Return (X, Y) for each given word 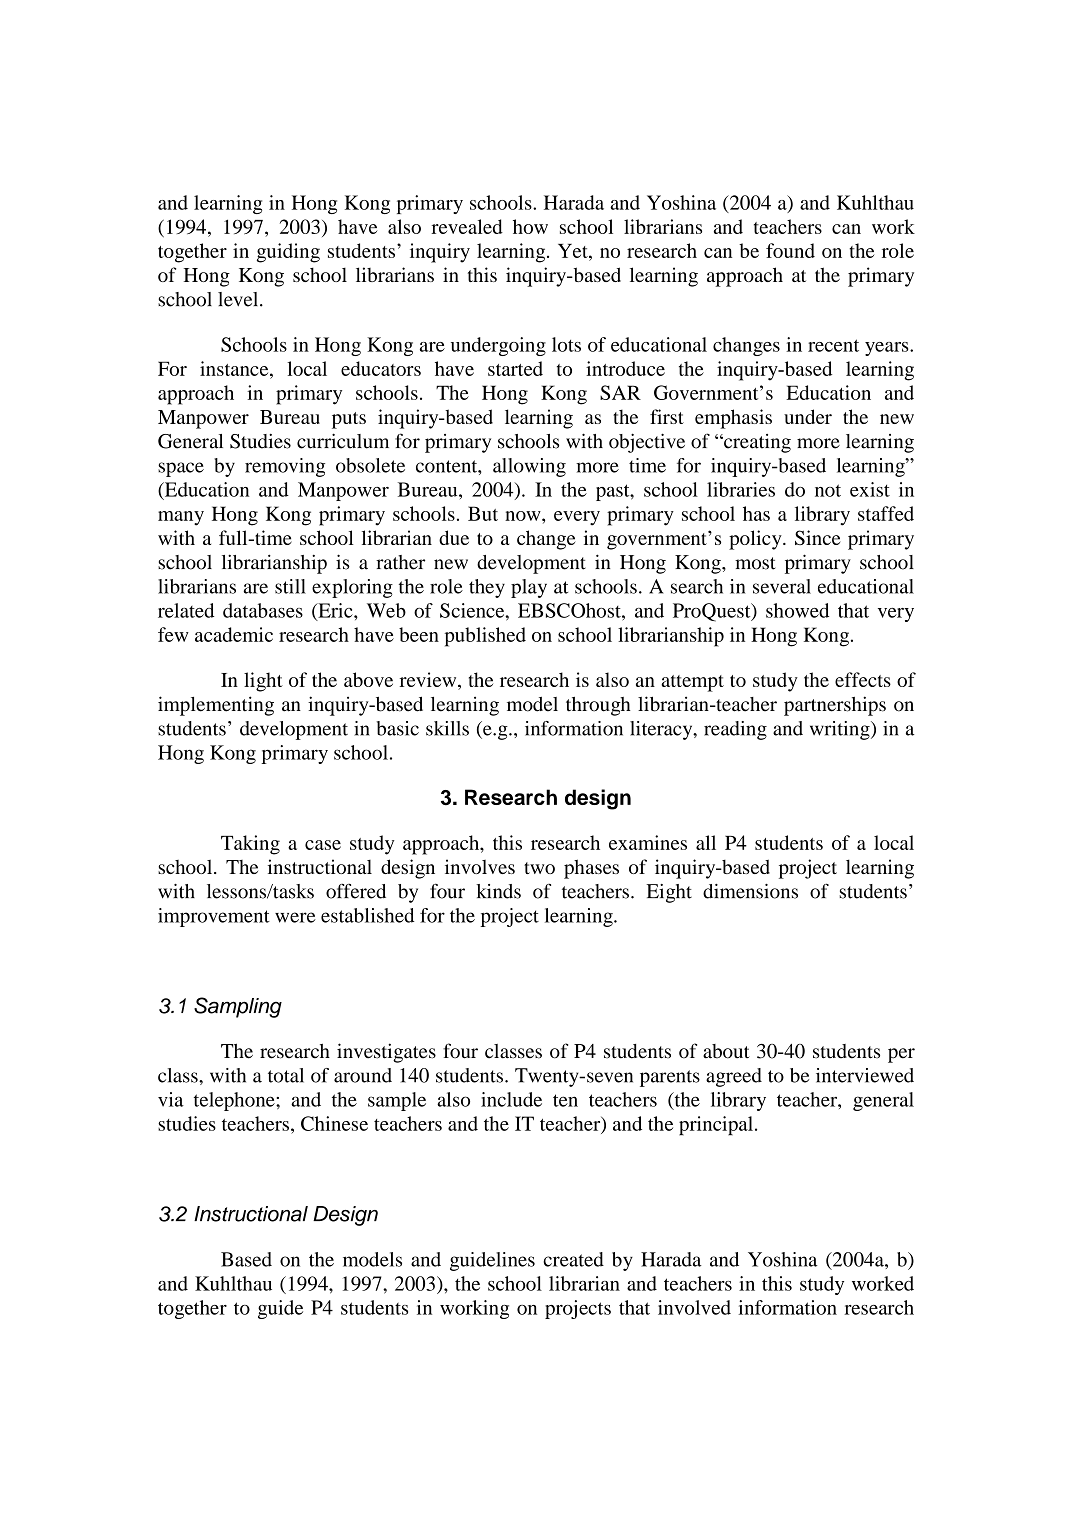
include (511, 1099)
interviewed (865, 1075)
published (485, 637)
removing (285, 467)
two (539, 868)
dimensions (750, 891)
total (286, 1075)
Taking (250, 845)
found (790, 250)
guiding (288, 253)
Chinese (334, 1123)
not (828, 490)
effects (863, 679)
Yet (574, 251)
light (263, 682)
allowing (529, 467)
